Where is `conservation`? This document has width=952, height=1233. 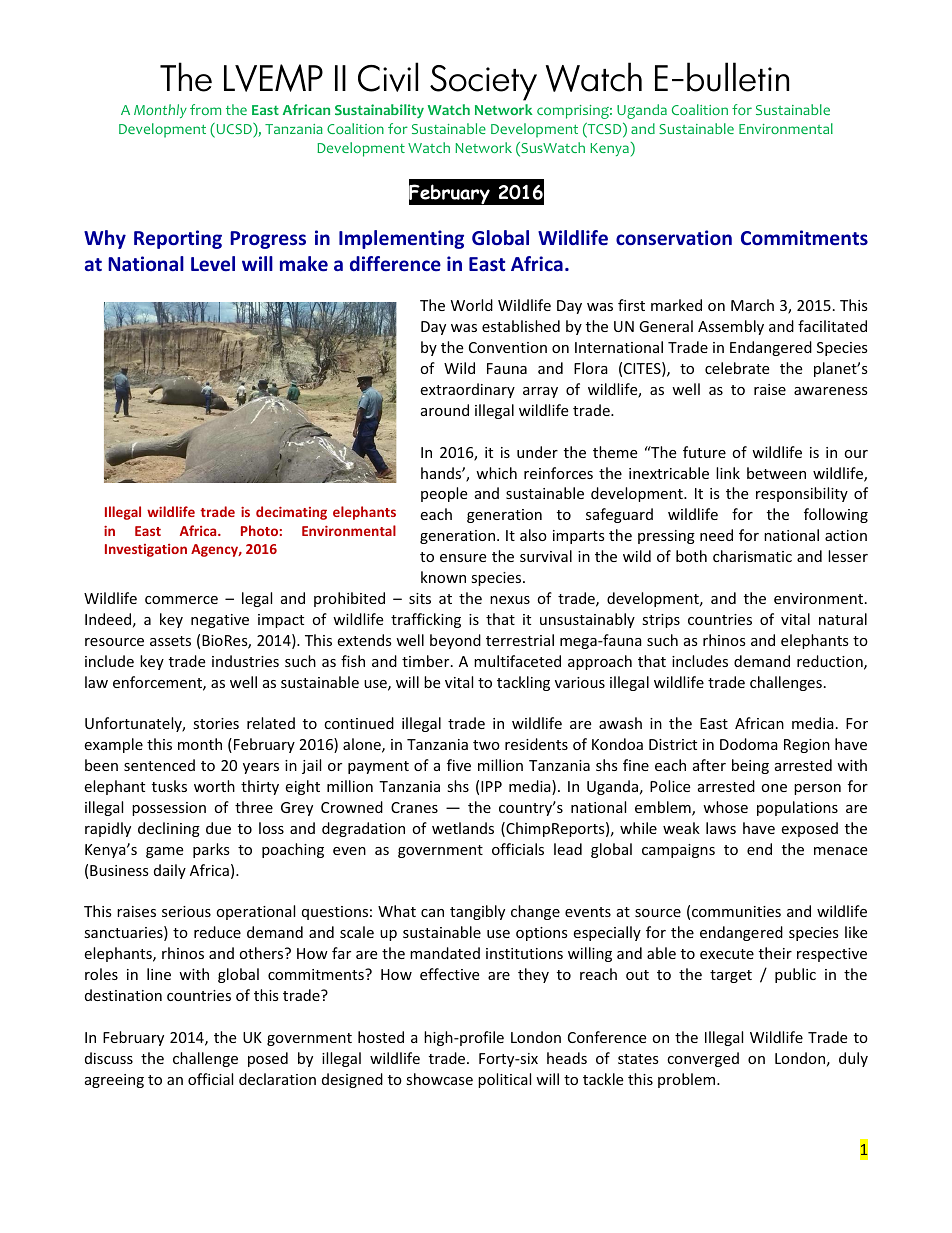
conservation is located at coordinates (674, 237).
